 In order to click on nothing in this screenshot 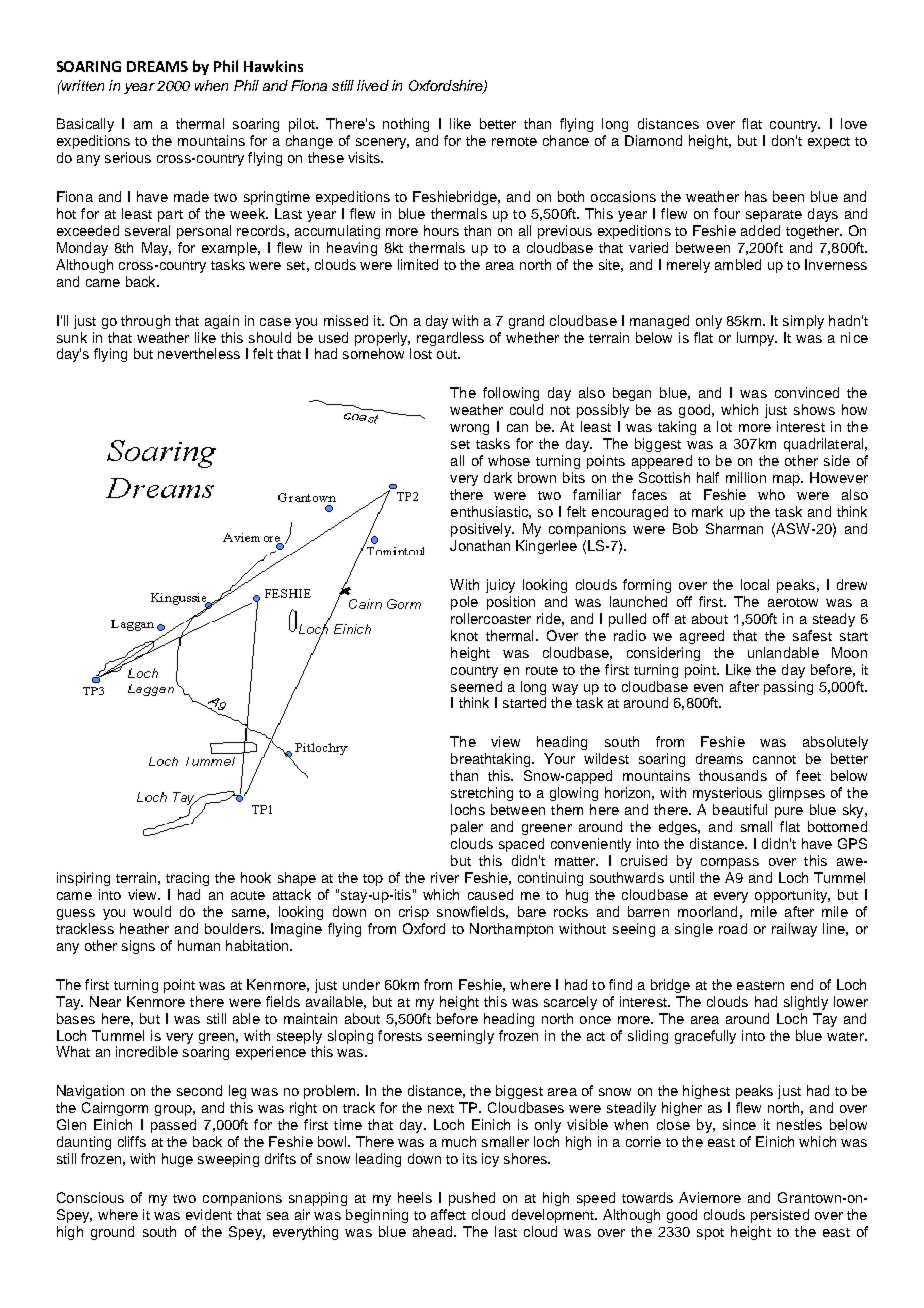, I will do `click(406, 125)`.
